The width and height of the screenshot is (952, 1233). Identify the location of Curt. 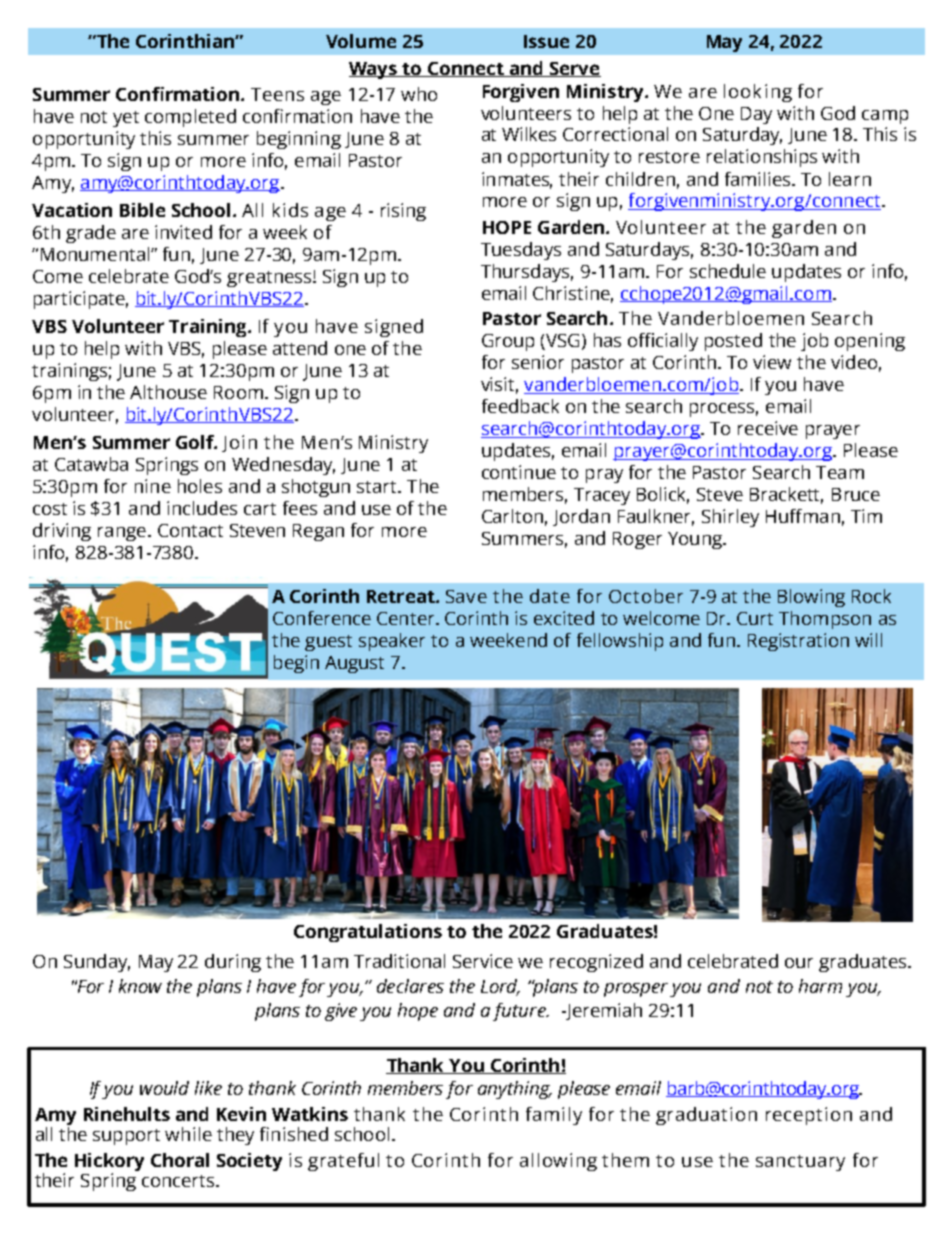
(755, 618).
